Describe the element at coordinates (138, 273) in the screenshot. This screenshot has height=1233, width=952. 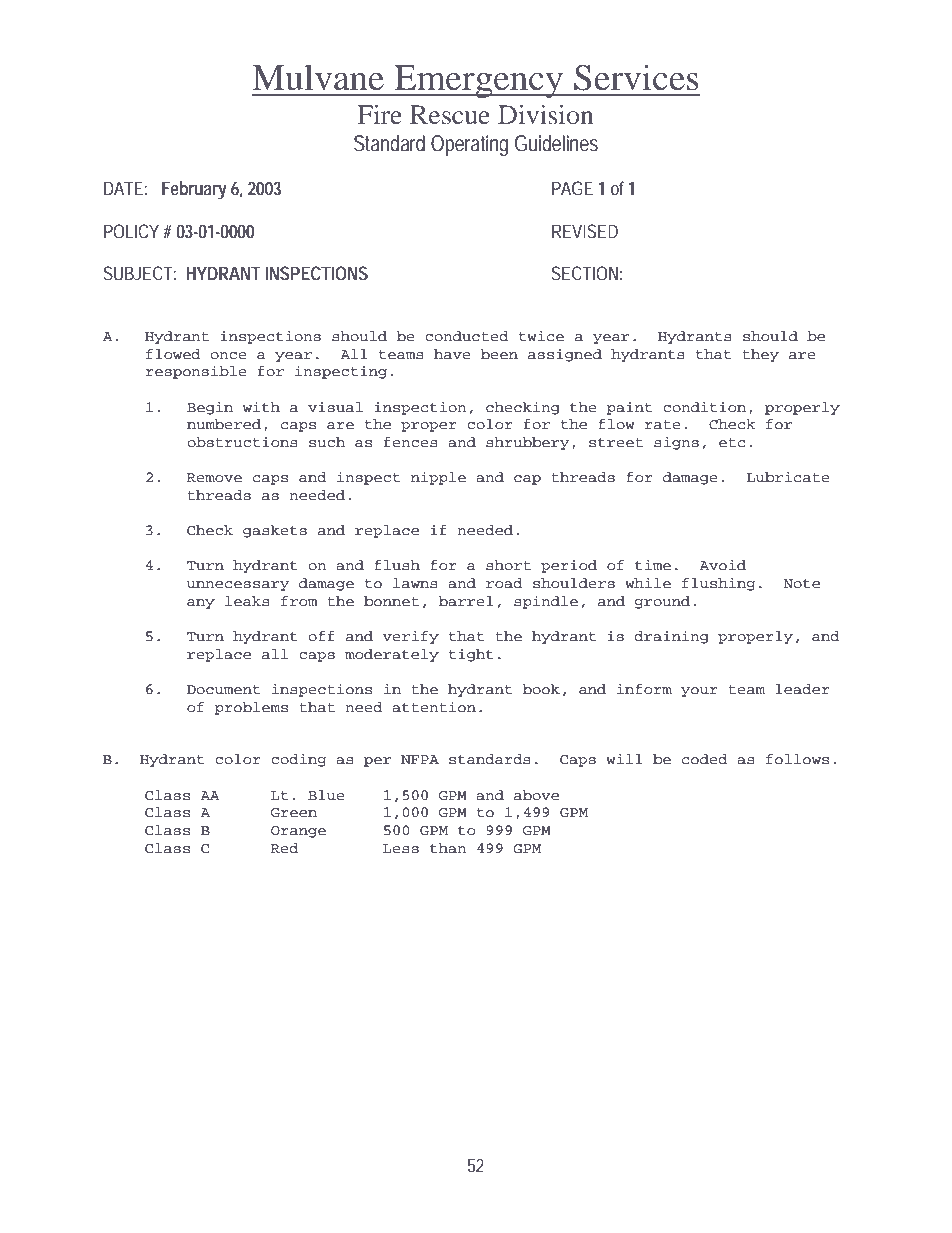
I see `SUBJECT` at that location.
